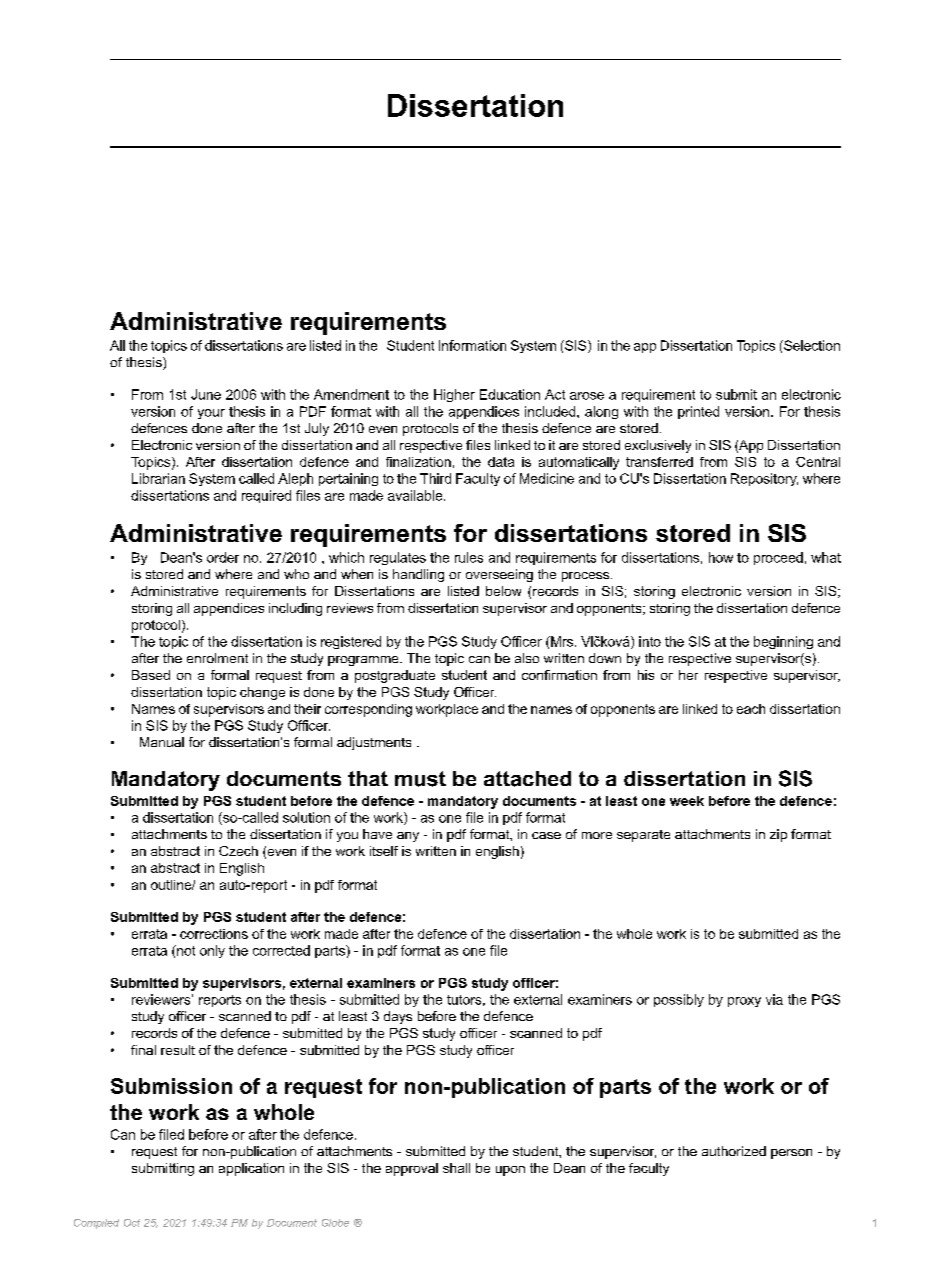 The width and height of the screenshot is (951, 1288). What do you see at coordinates (132, 1223) in the screenshot?
I see `Oct` at bounding box center [132, 1223].
